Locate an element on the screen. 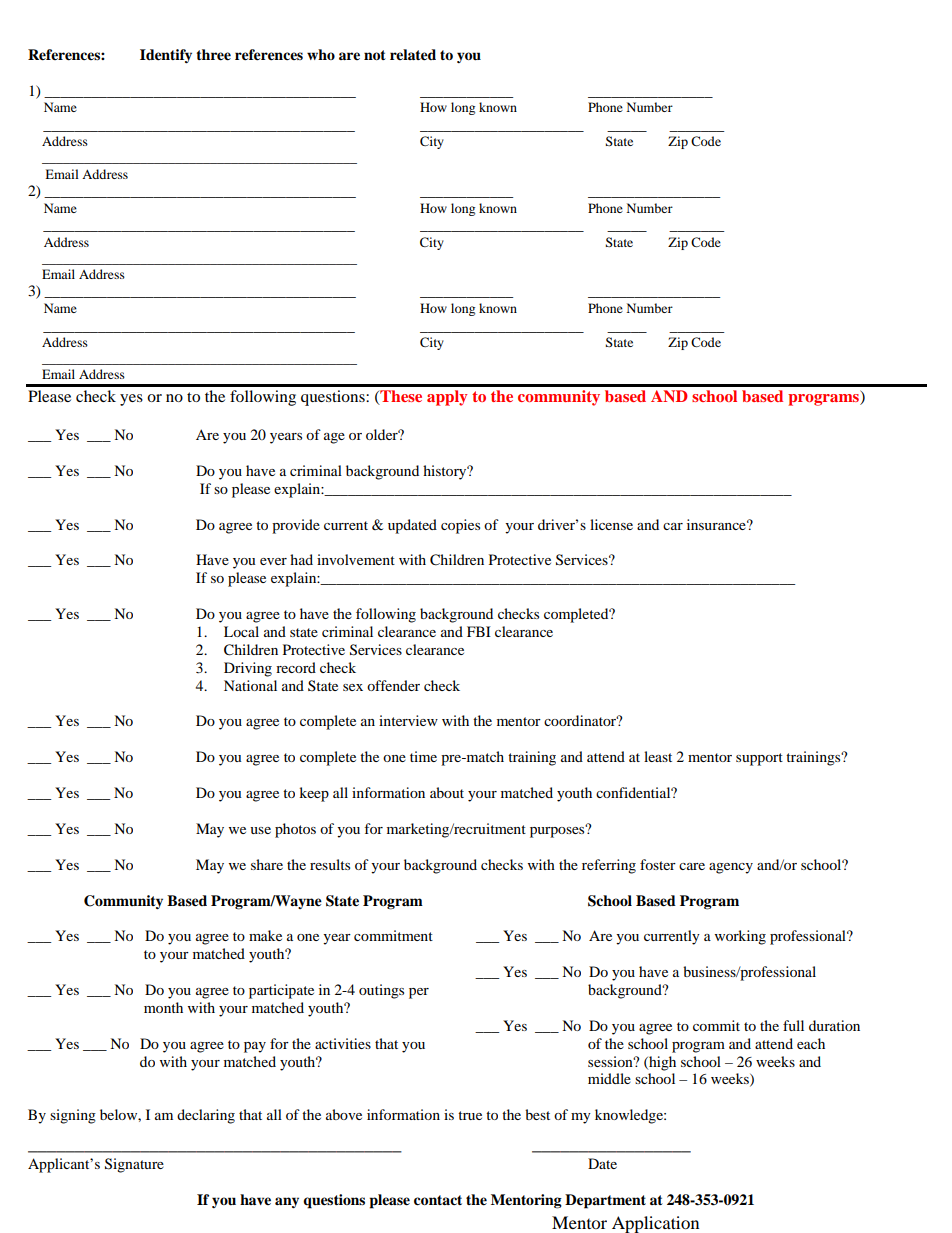 Image resolution: width=952 pixels, height=1233 pixels. license is located at coordinates (611, 524).
